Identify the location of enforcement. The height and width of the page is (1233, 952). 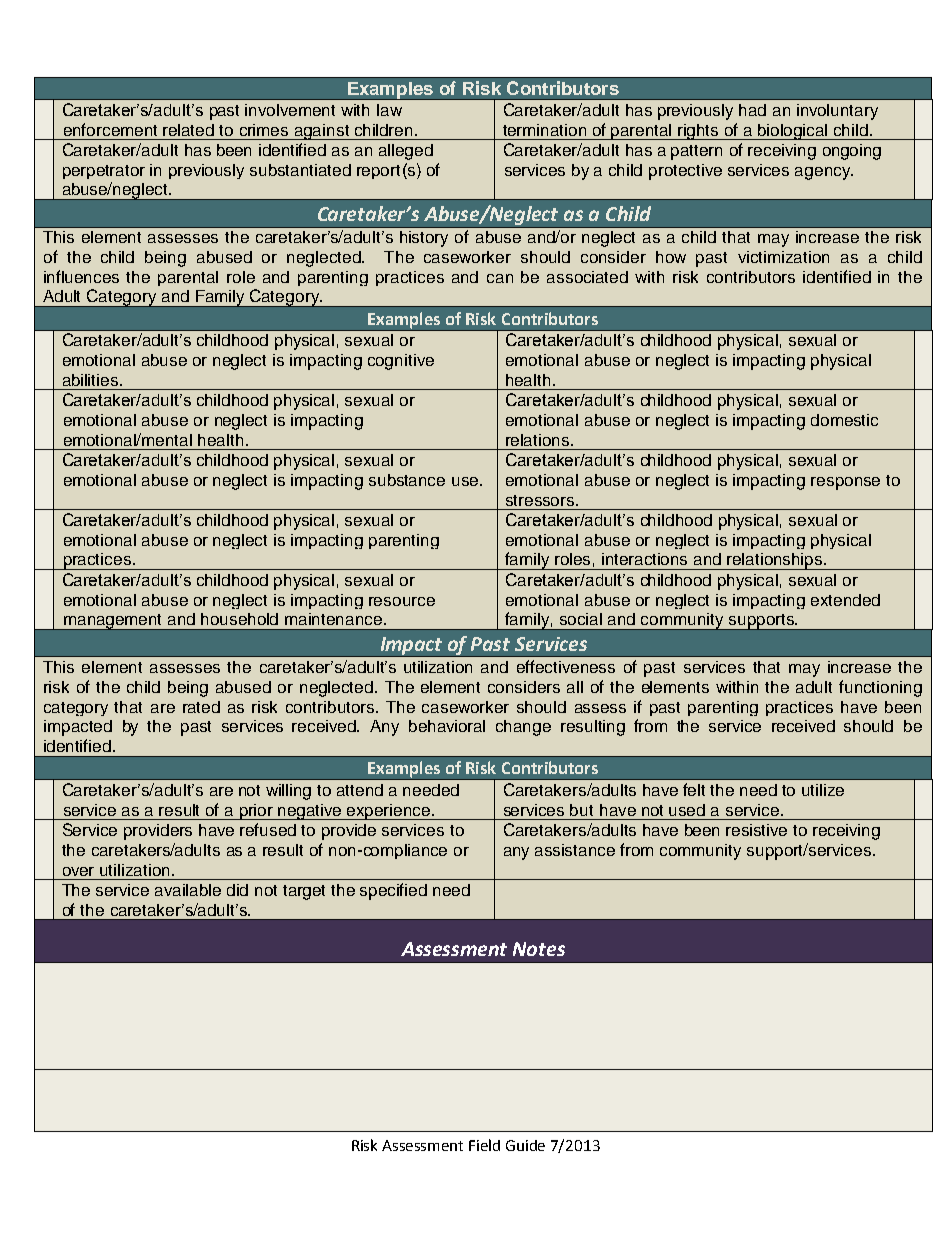
(110, 129).
